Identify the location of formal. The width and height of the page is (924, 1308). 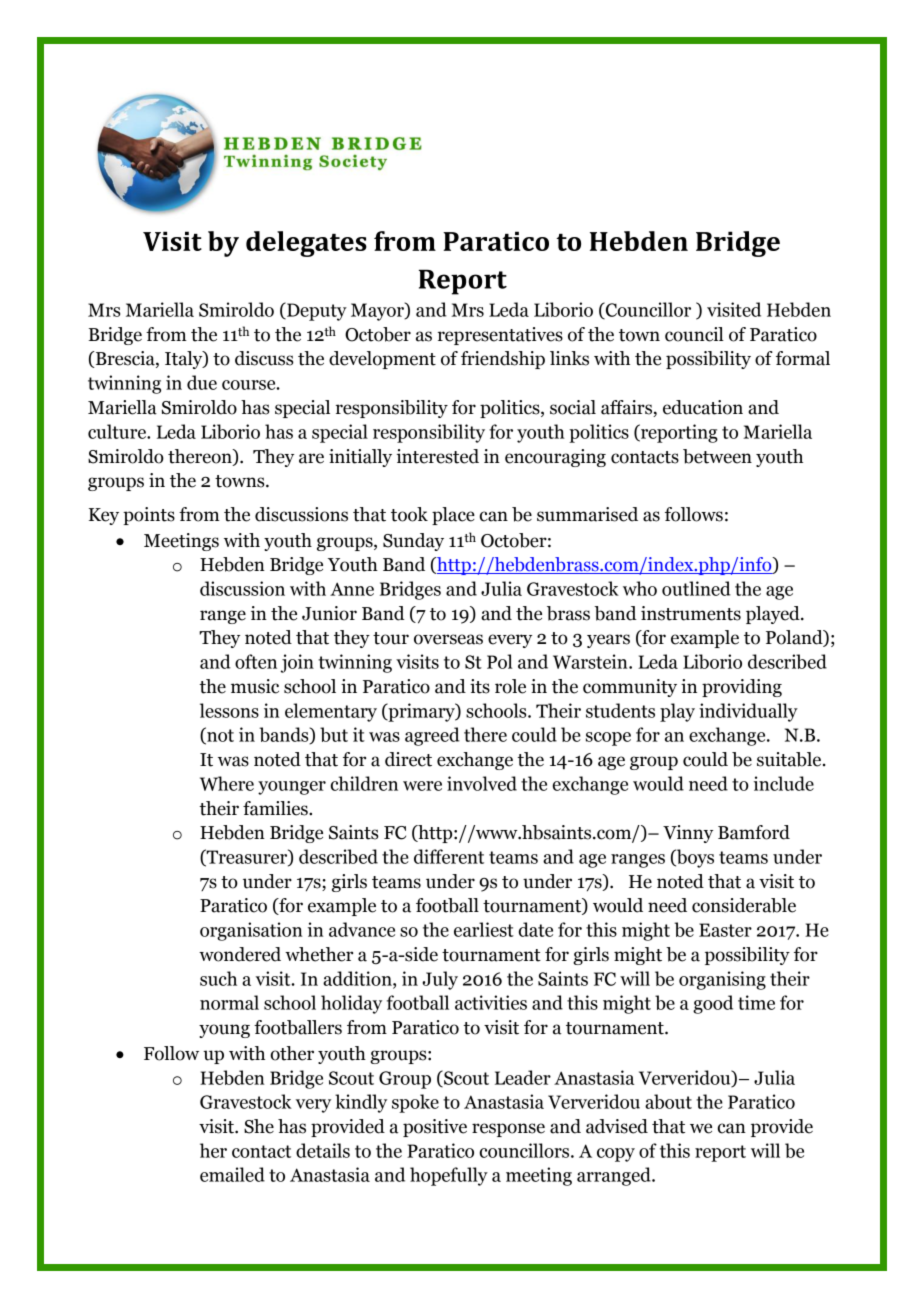
(803, 358).
